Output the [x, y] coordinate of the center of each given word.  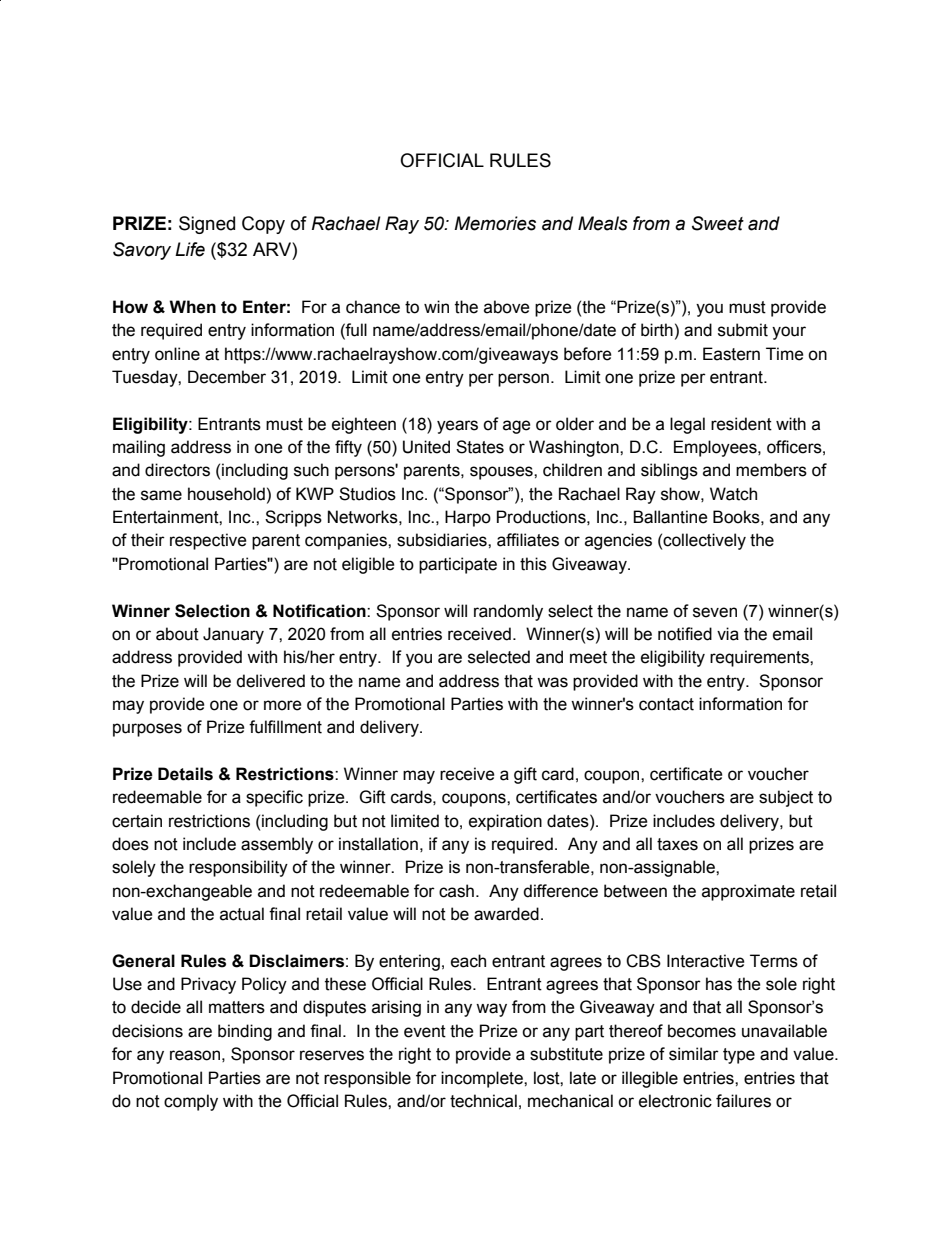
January [233, 635]
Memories [495, 223]
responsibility [238, 868]
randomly [508, 612]
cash [456, 891]
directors [177, 470]
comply [191, 1102]
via [728, 634]
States [480, 447]
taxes [677, 844]
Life [190, 249]
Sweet [718, 223]
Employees [716, 448]
